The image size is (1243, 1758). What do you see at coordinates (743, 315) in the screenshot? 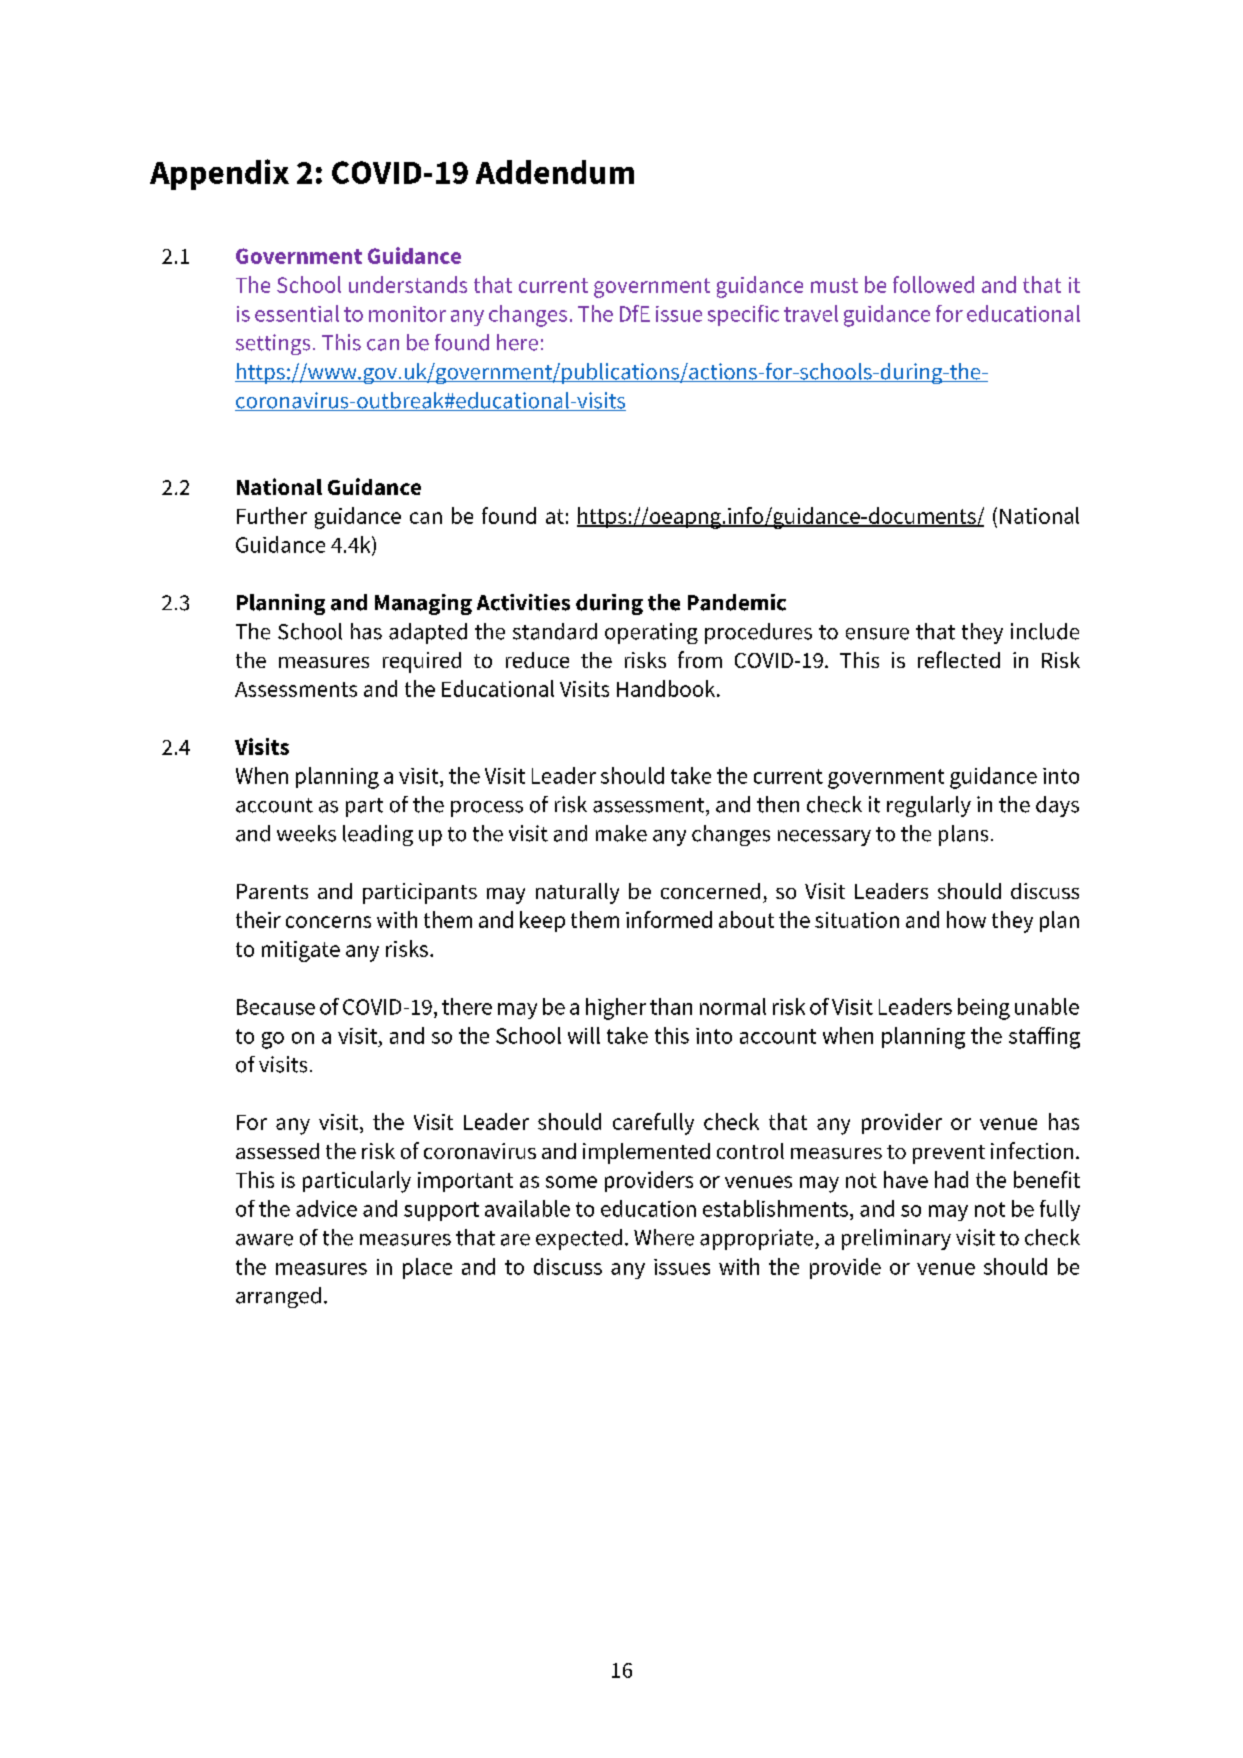
I see `specific` at bounding box center [743, 315].
